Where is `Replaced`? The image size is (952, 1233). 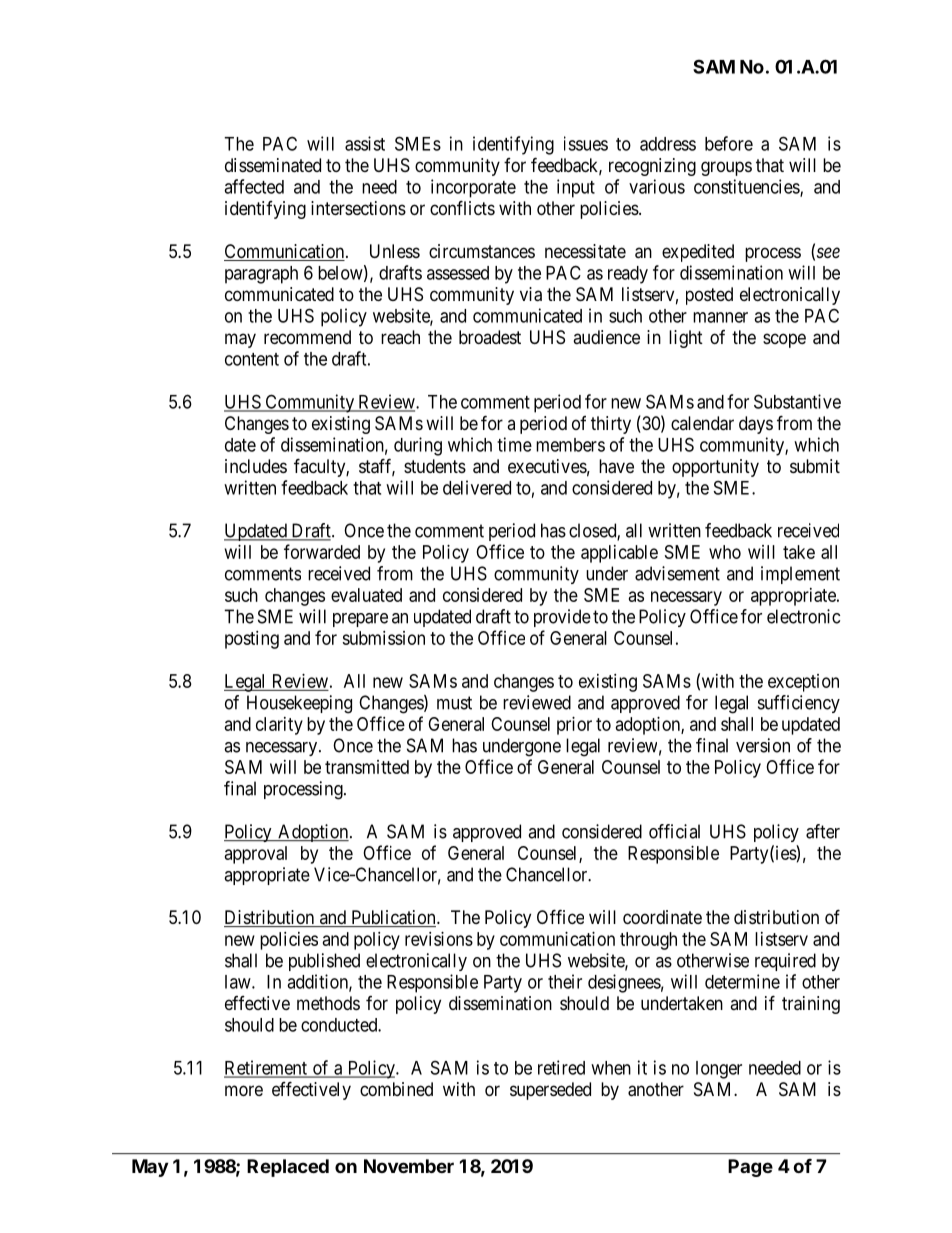
Replaced is located at coordinates (288, 1168).
